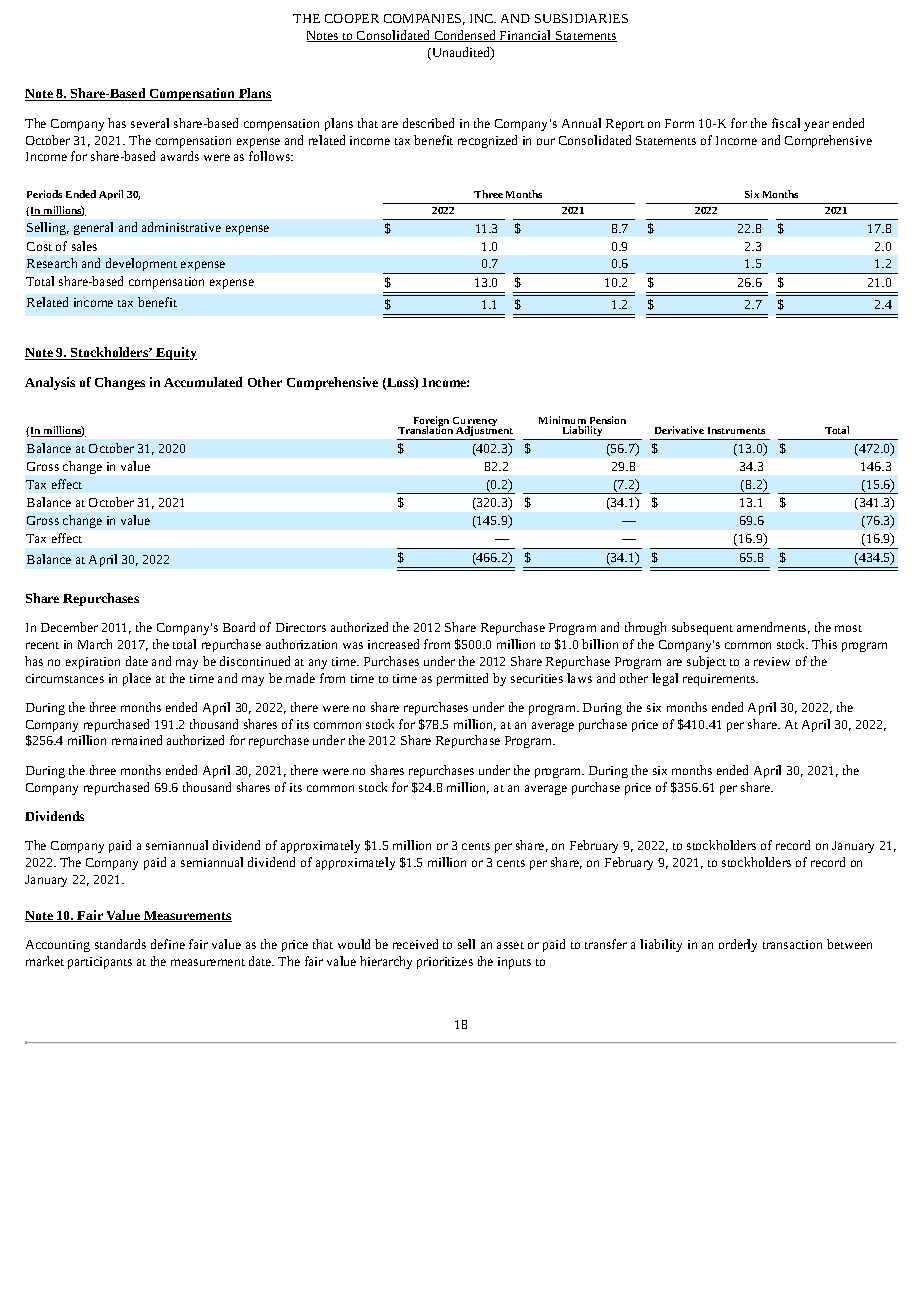 The image size is (924, 1308). Describe the element at coordinates (415, 944) in the screenshot. I see `received` at that location.
